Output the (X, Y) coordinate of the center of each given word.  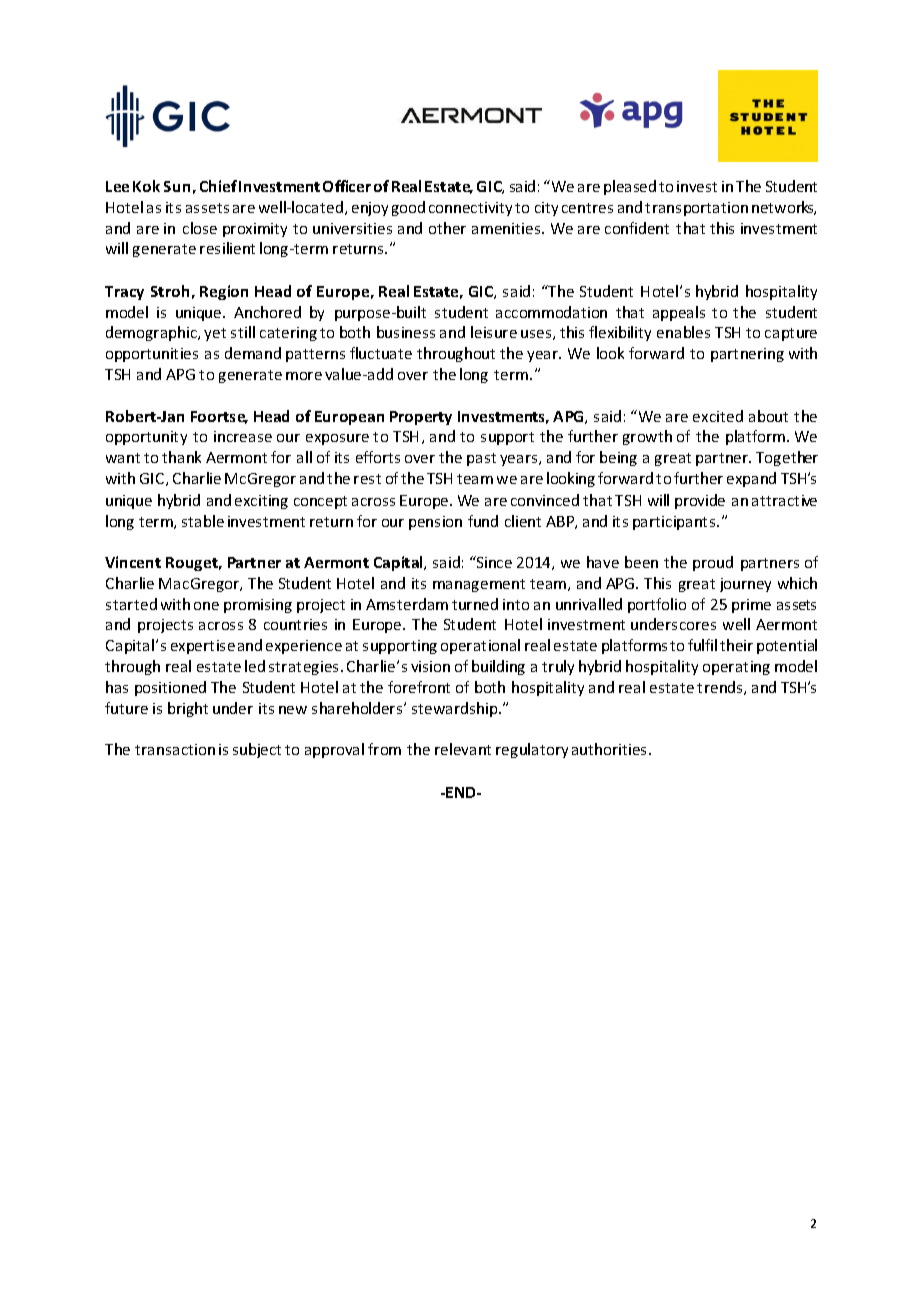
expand (751, 479)
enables (683, 332)
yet (215, 334)
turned (475, 604)
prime (751, 606)
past (481, 459)
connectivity (470, 209)
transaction (175, 749)
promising (258, 606)
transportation (696, 209)
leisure (494, 332)
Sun (177, 186)
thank (181, 457)
